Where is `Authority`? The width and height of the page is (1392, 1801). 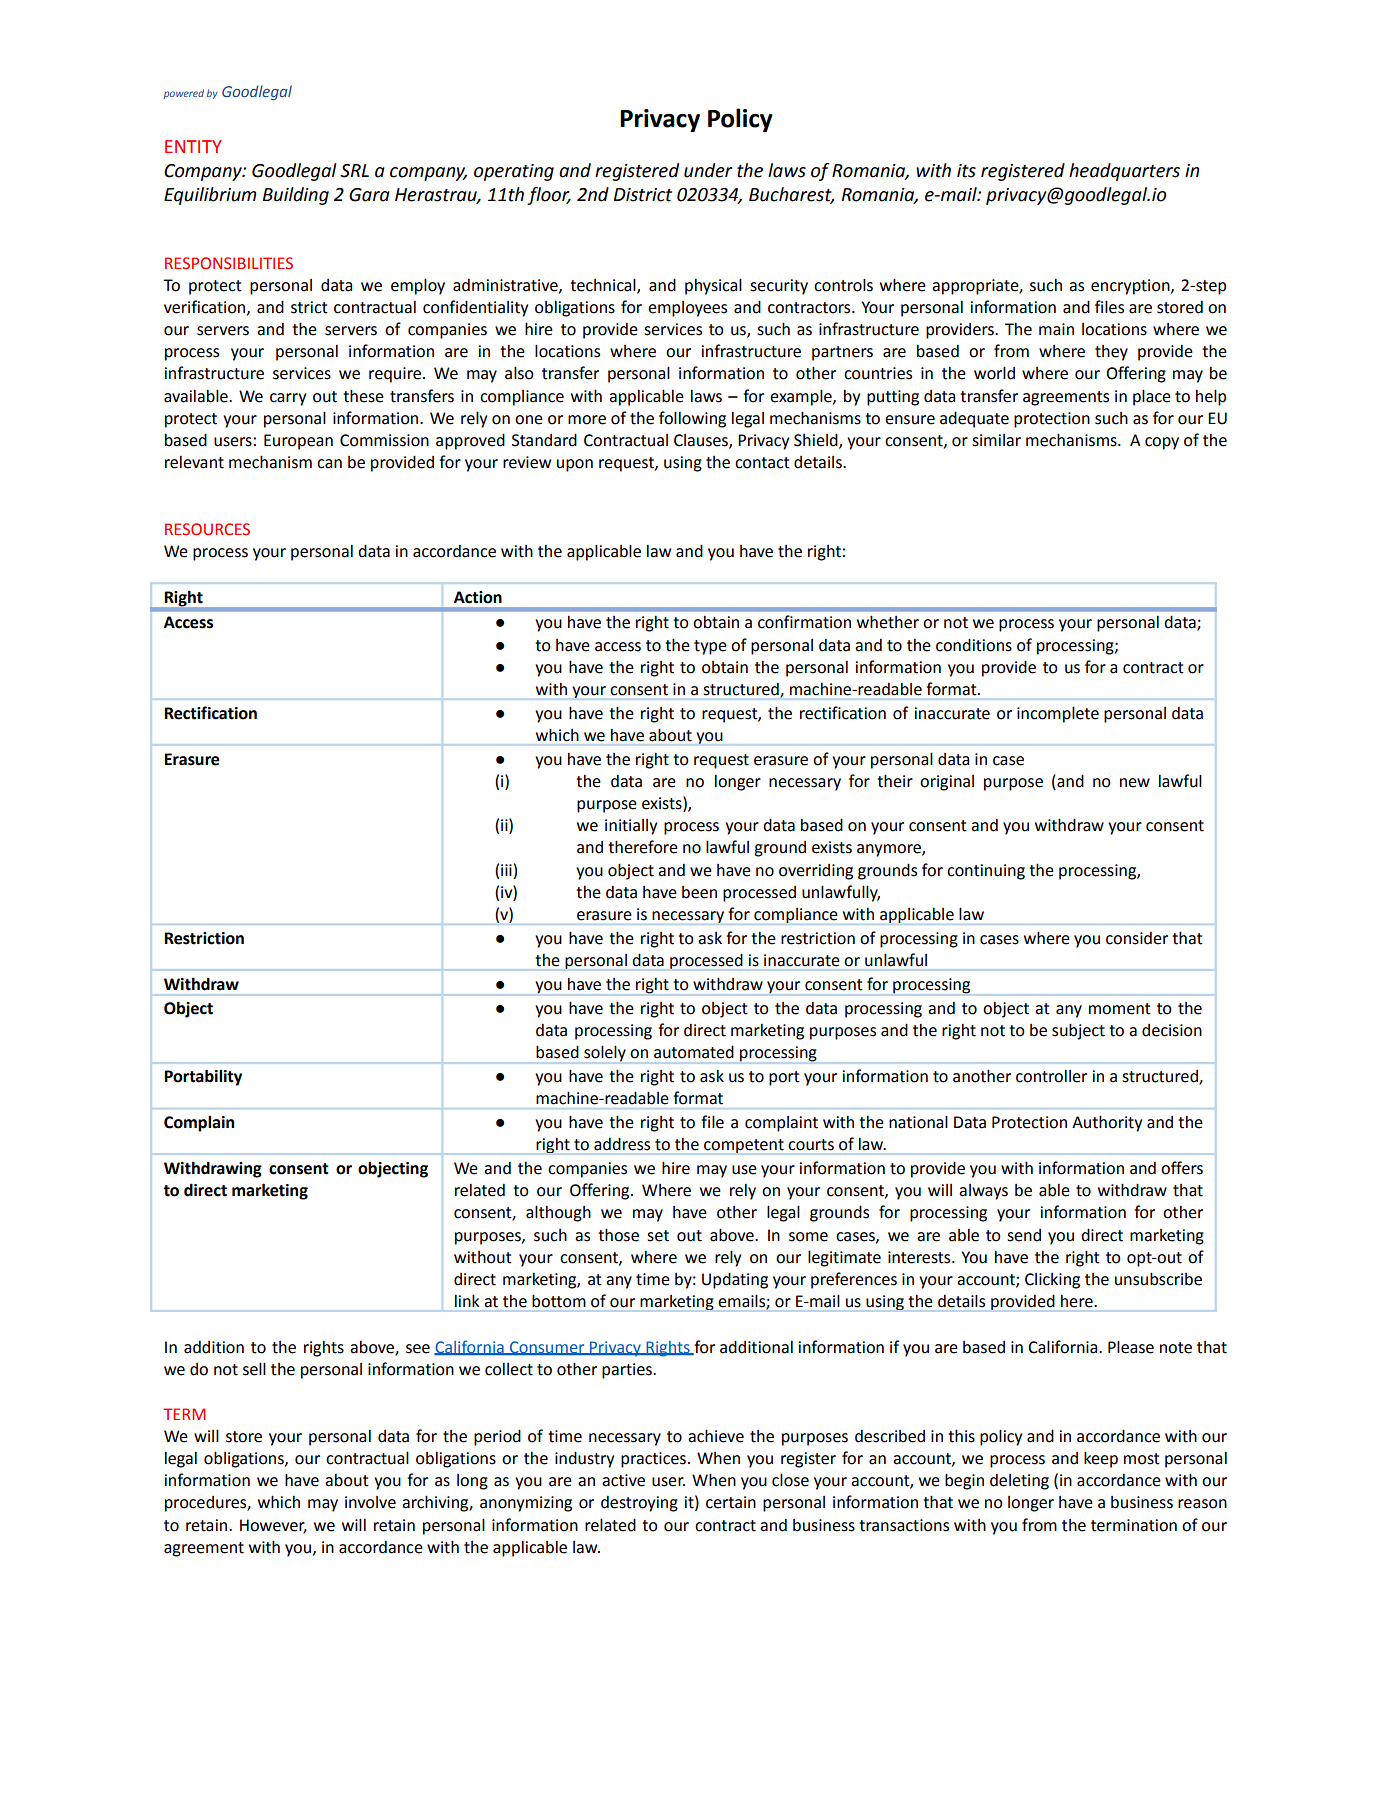 Authority is located at coordinates (1107, 1123).
